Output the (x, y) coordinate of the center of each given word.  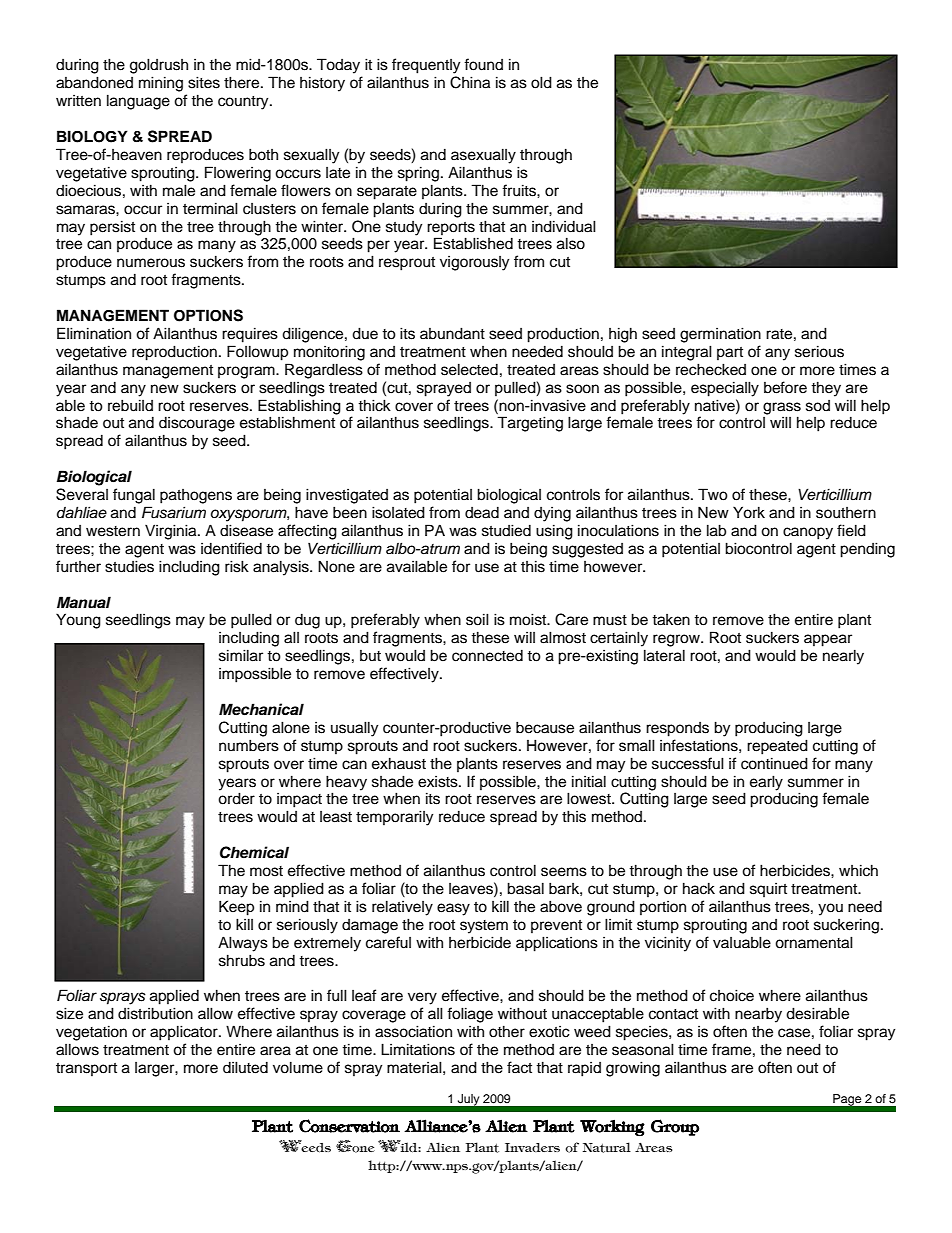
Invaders (532, 1147)
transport (86, 1069)
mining (161, 84)
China (470, 82)
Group (675, 1127)
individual (564, 226)
